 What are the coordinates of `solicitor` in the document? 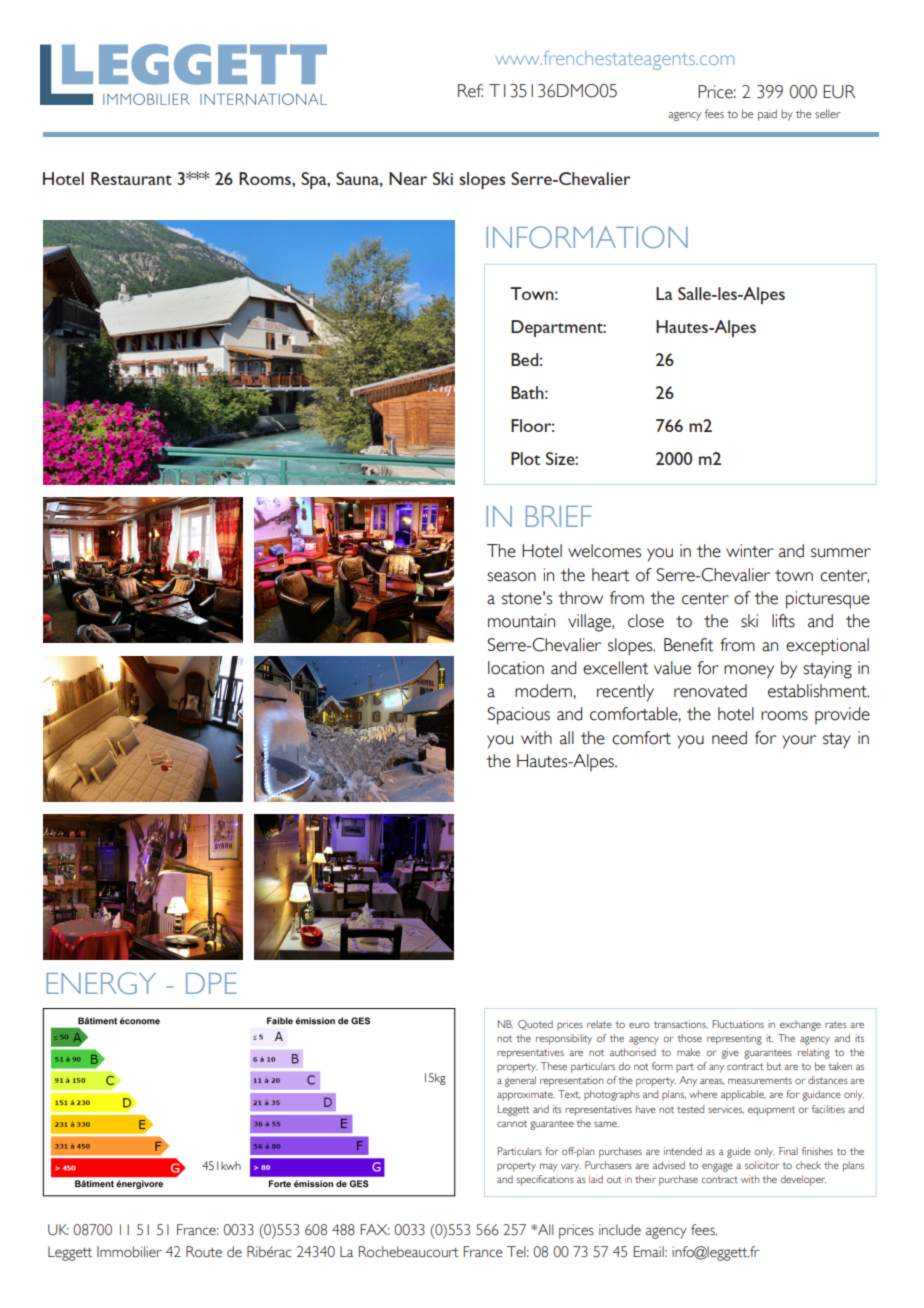 It's located at (762, 1165).
